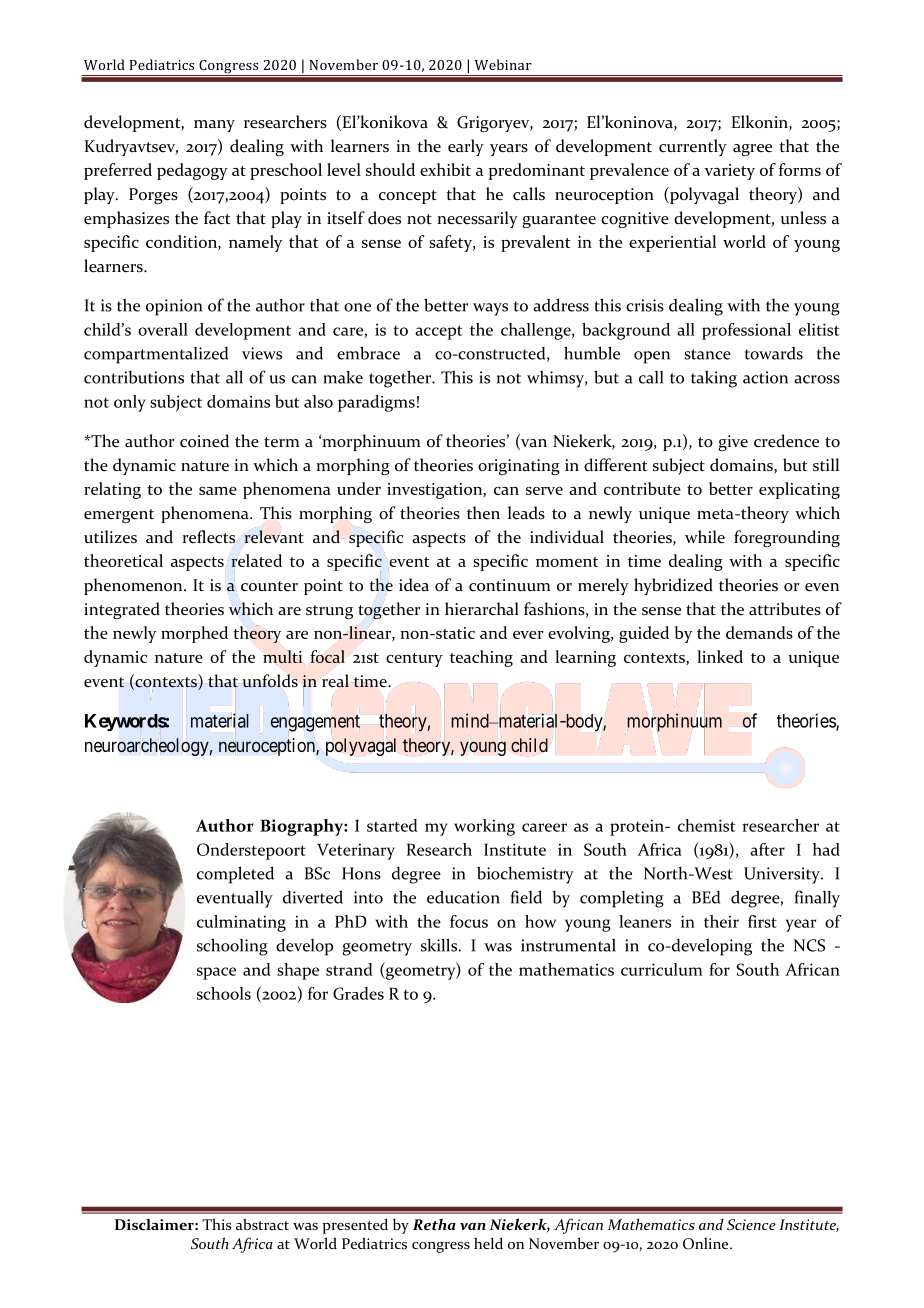  What do you see at coordinates (721, 921) in the image?
I see `their` at bounding box center [721, 921].
